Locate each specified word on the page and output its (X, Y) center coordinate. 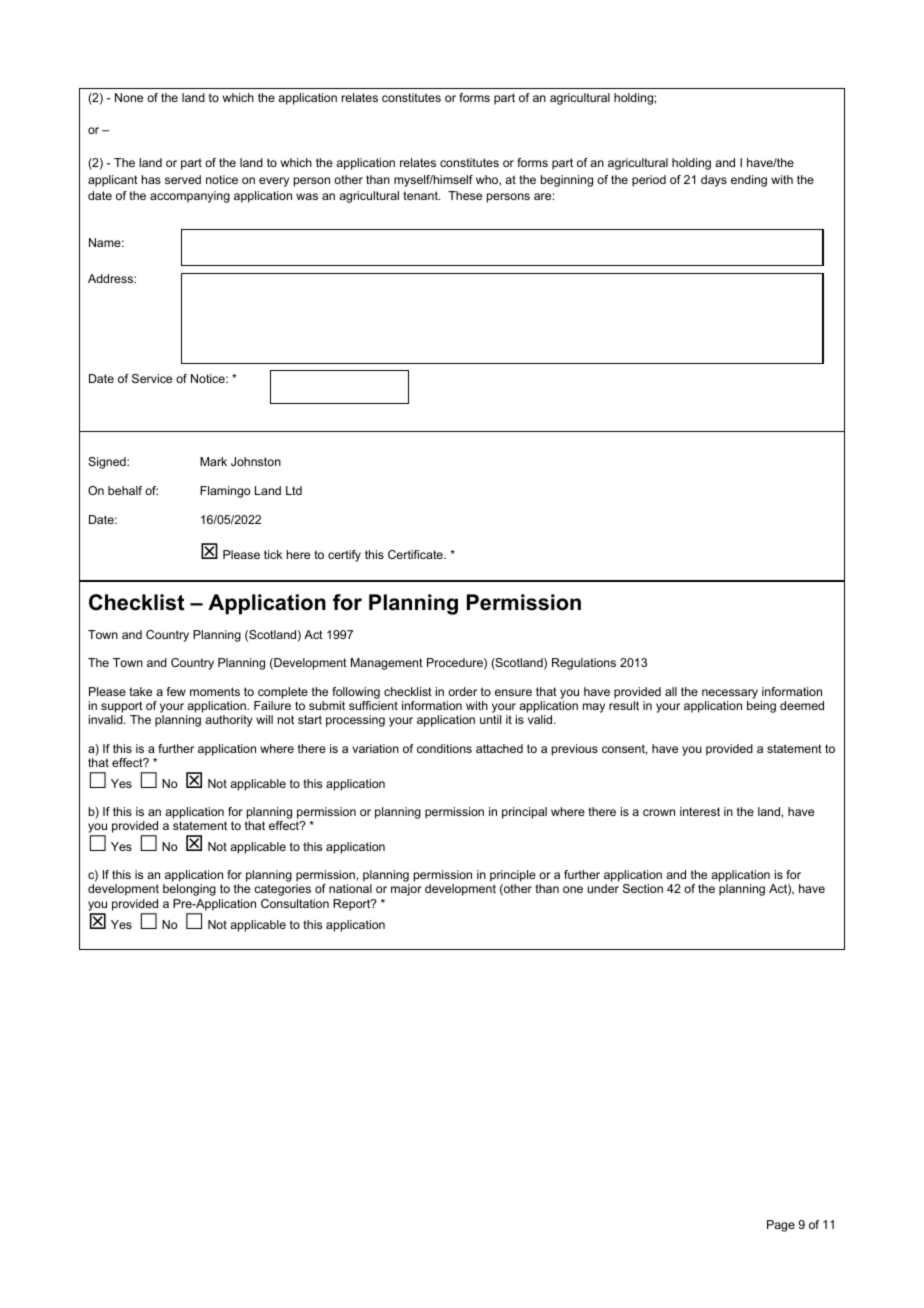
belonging (189, 890)
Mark (213, 461)
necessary (730, 694)
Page (781, 1226)
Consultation (295, 903)
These (465, 195)
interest (700, 811)
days (714, 181)
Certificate (416, 554)
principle (513, 876)
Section (643, 888)
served (183, 179)
